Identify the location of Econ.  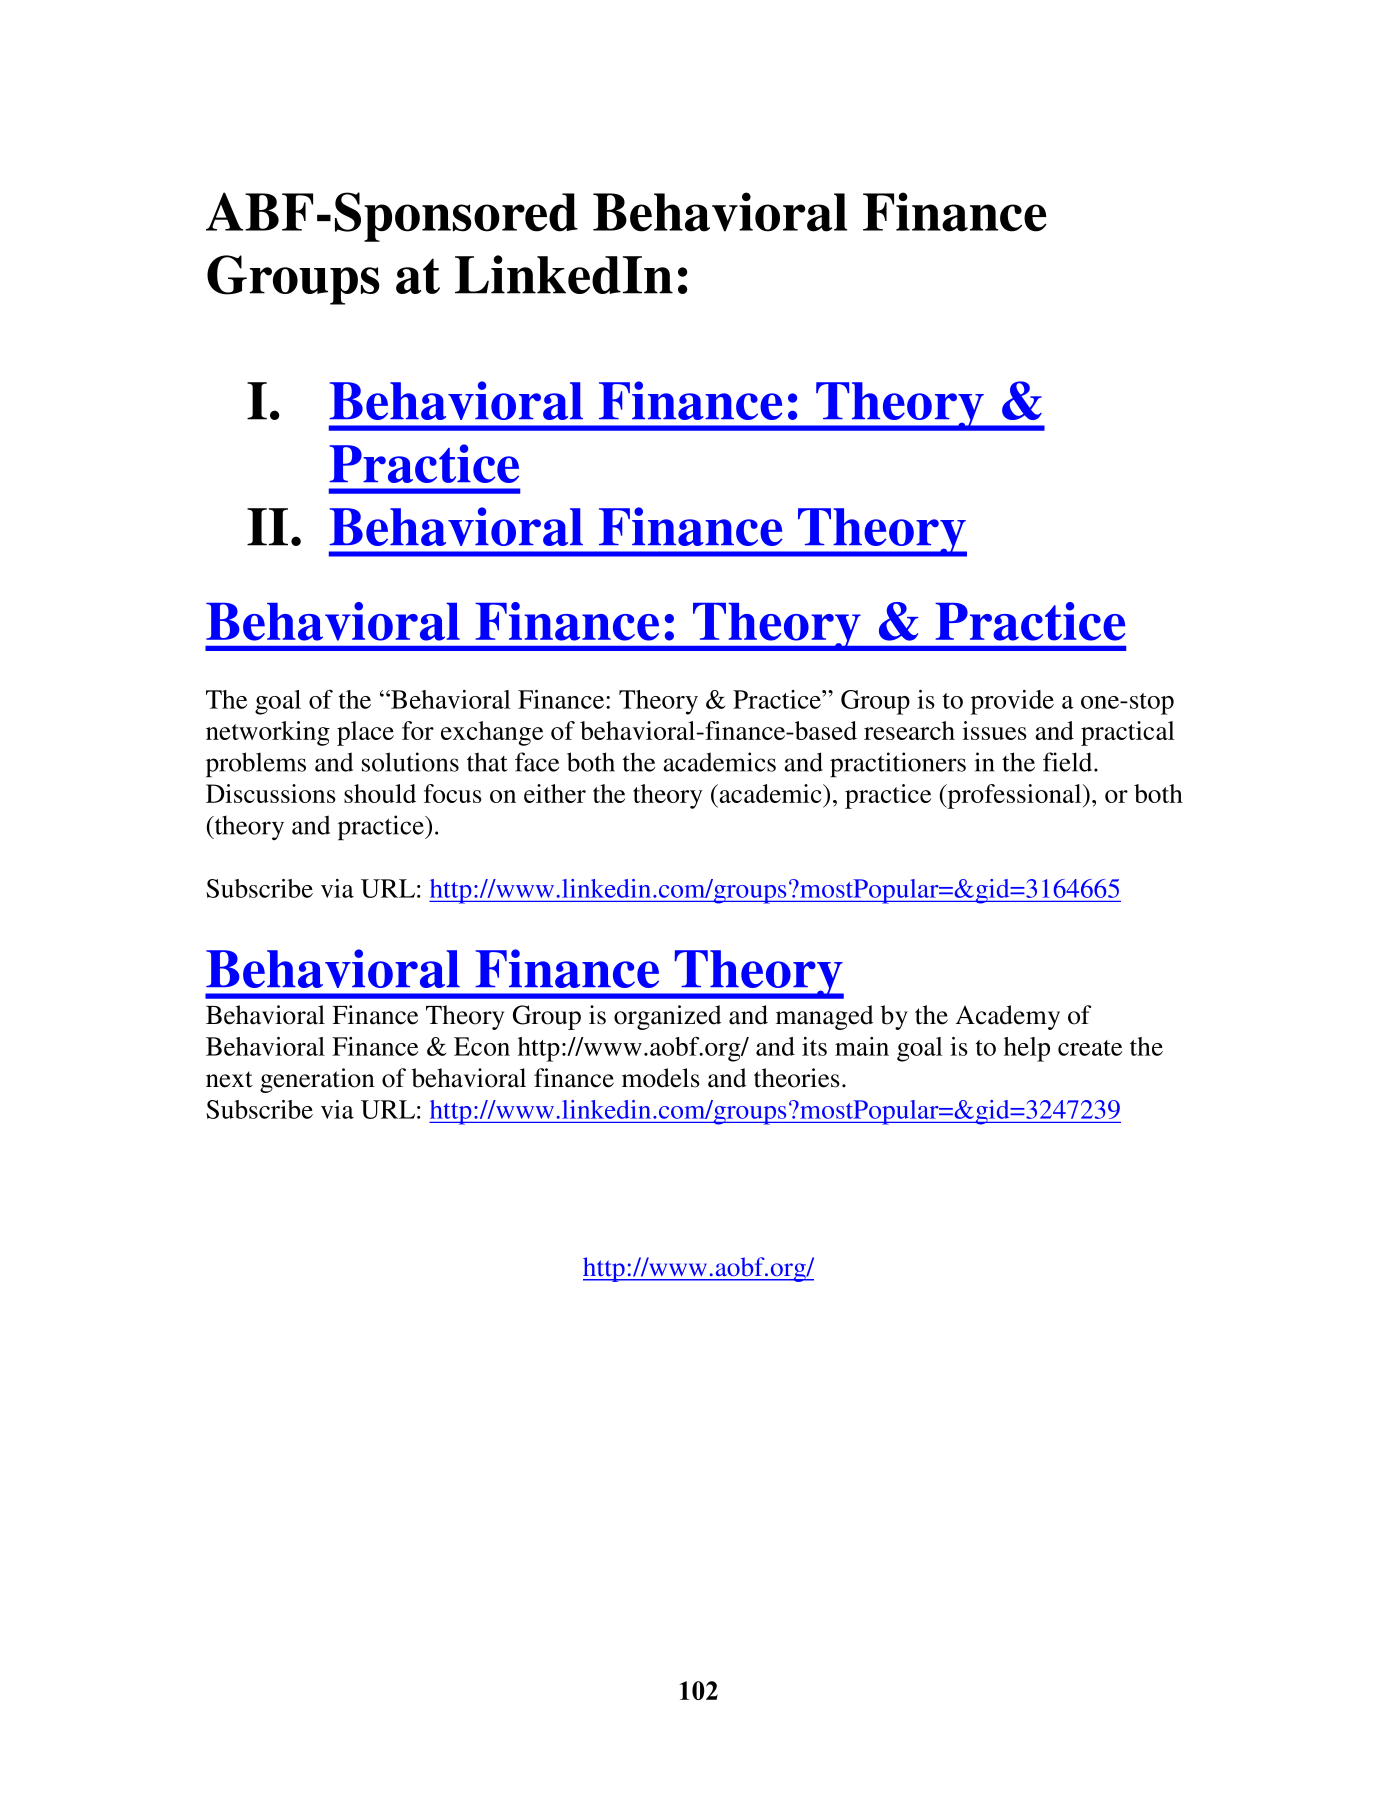
(482, 1046).
